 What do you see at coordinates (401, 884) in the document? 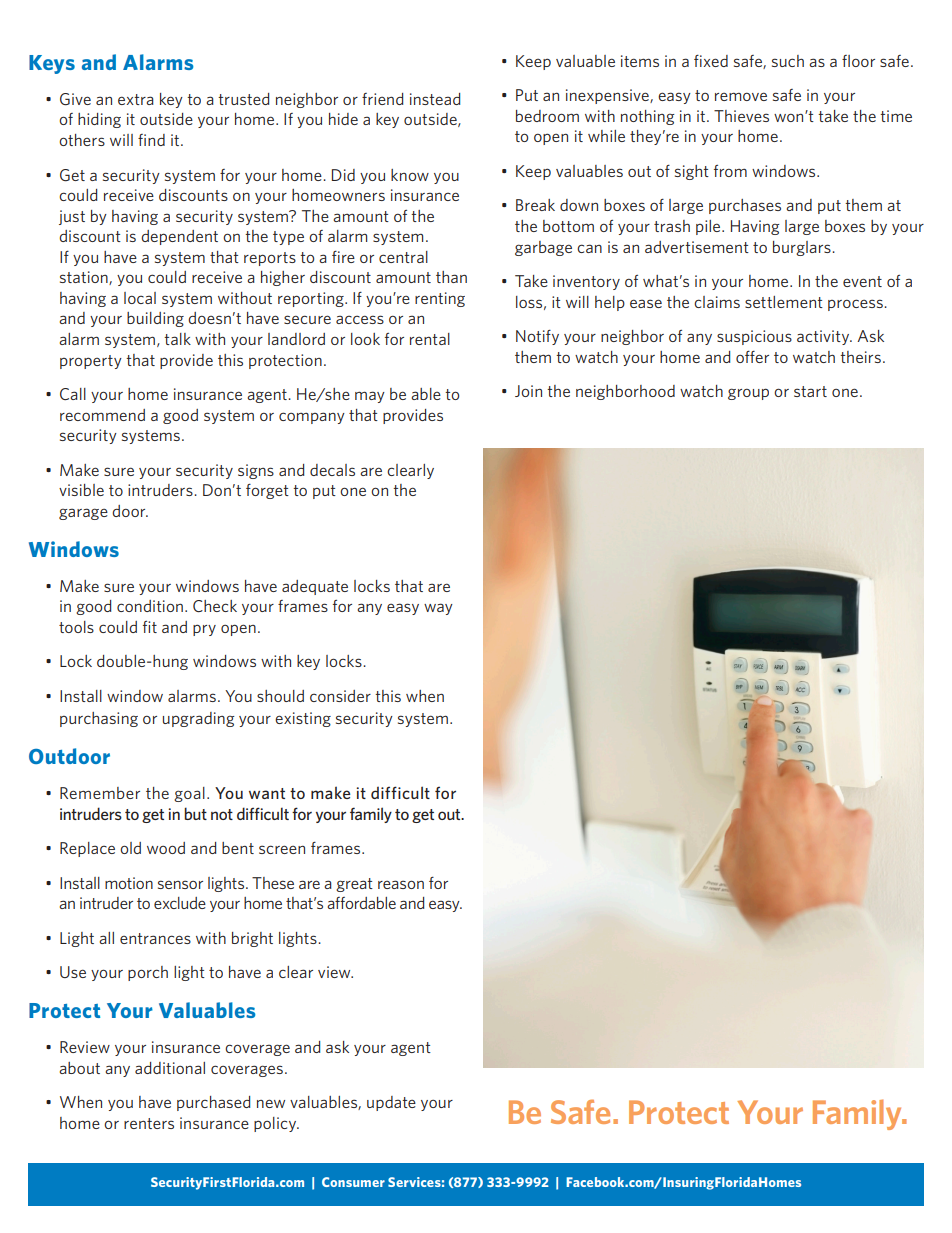
I see `reason` at bounding box center [401, 884].
